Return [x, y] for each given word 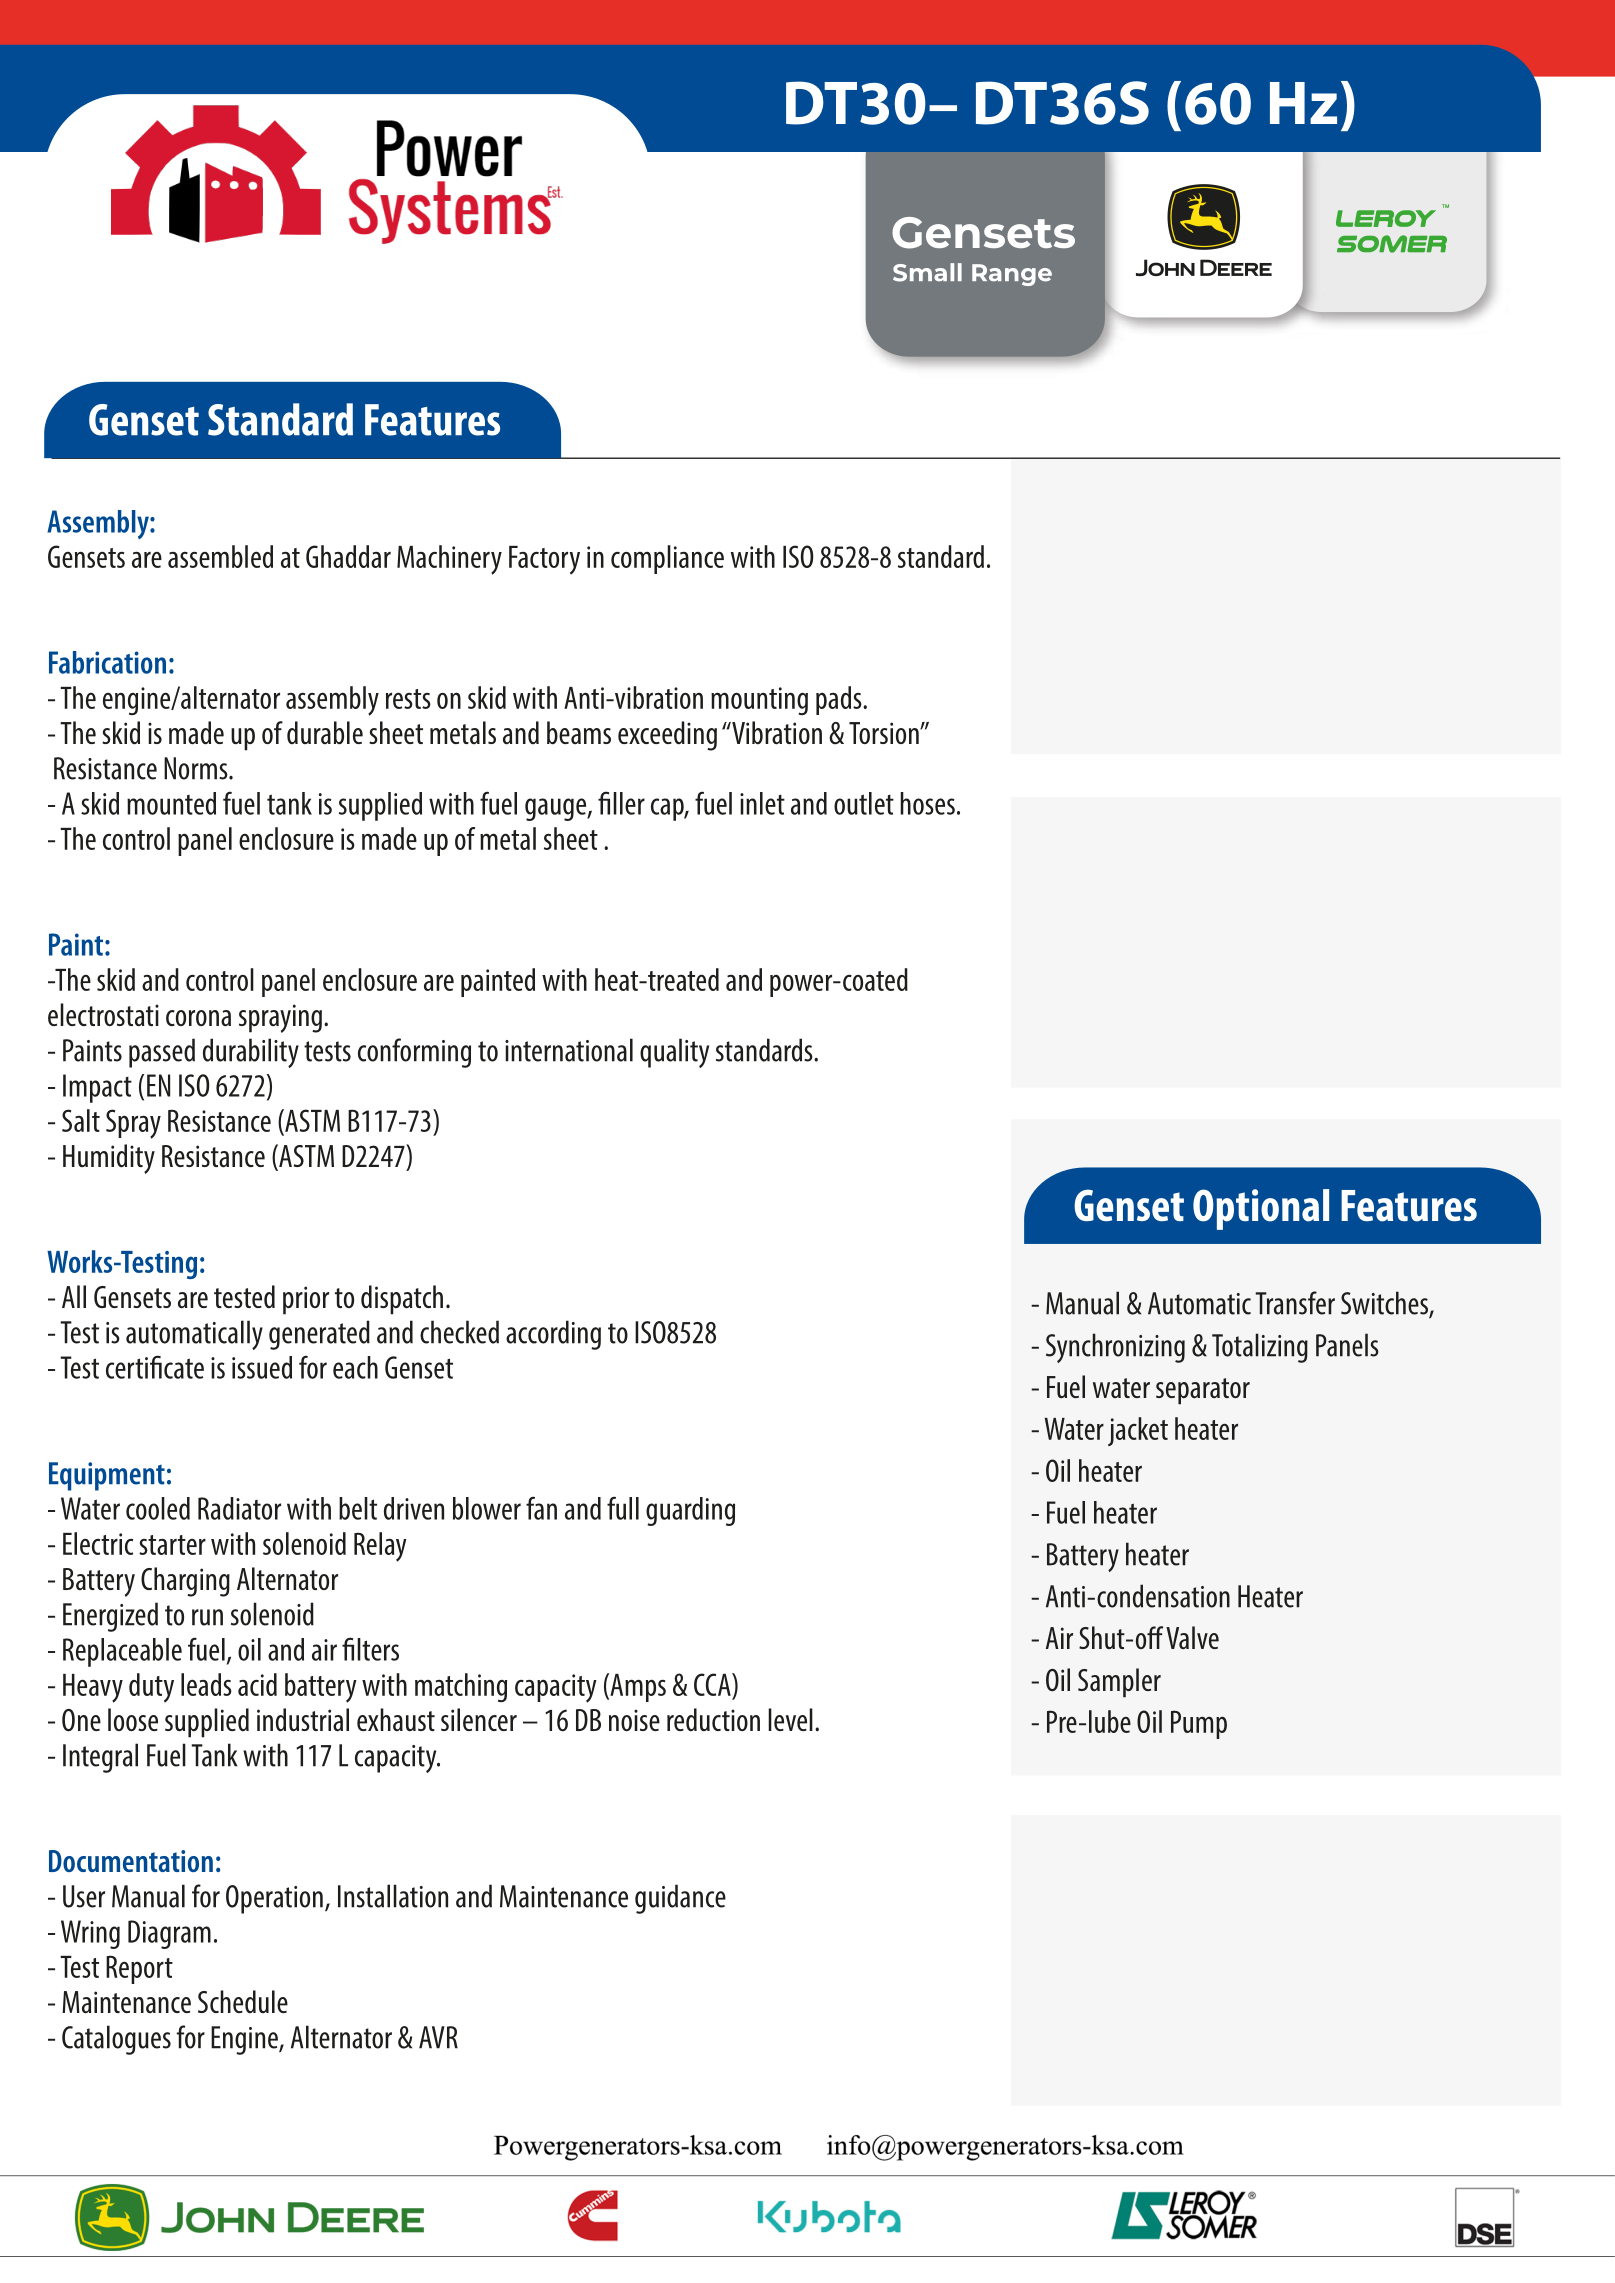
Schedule [243, 2001]
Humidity [109, 1159]
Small [927, 272]
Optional [1261, 1209]
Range [1012, 275]
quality [674, 1053]
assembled [220, 556]
